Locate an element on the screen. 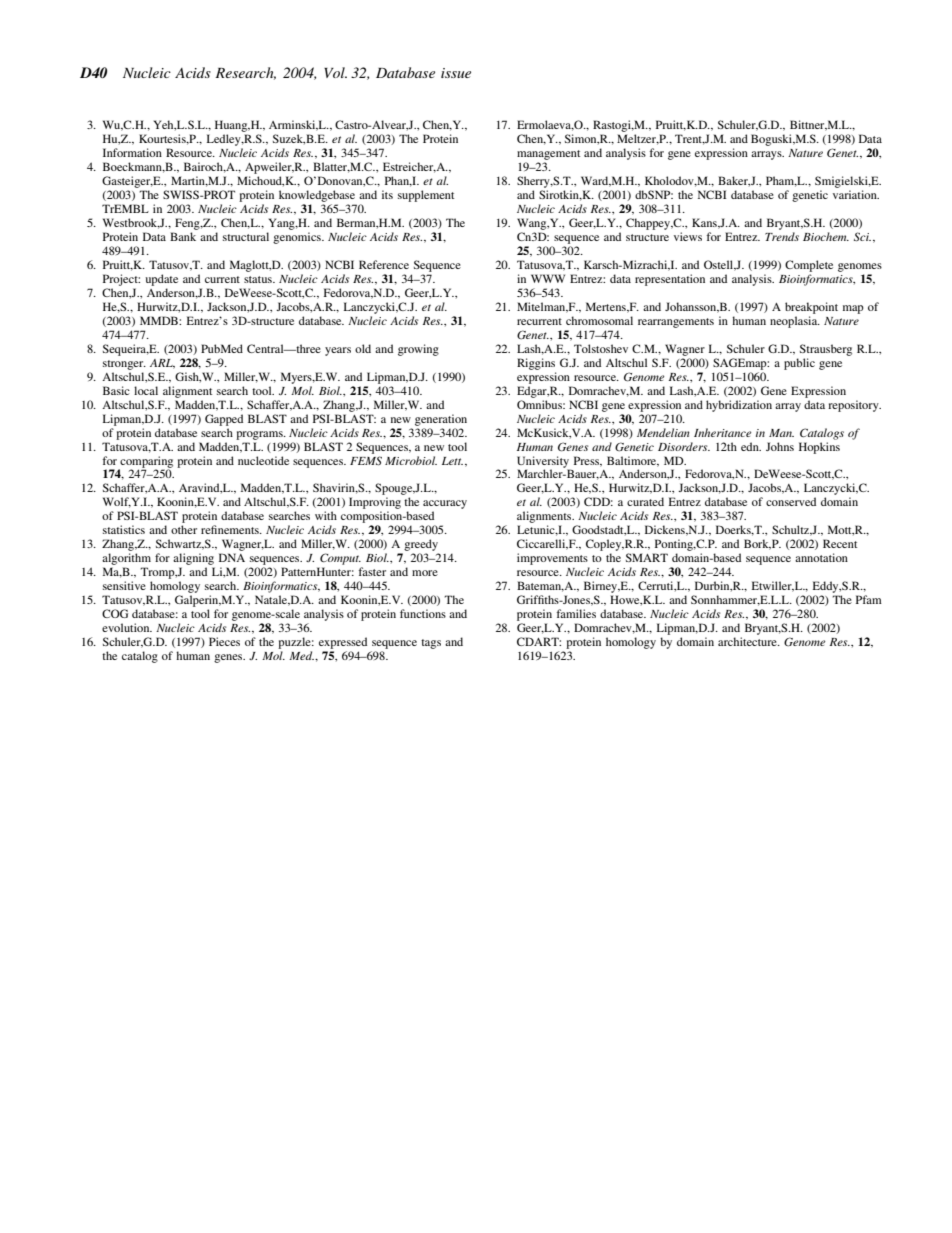 The height and width of the screenshot is (1233, 952). variation is located at coordinates (856, 194).
